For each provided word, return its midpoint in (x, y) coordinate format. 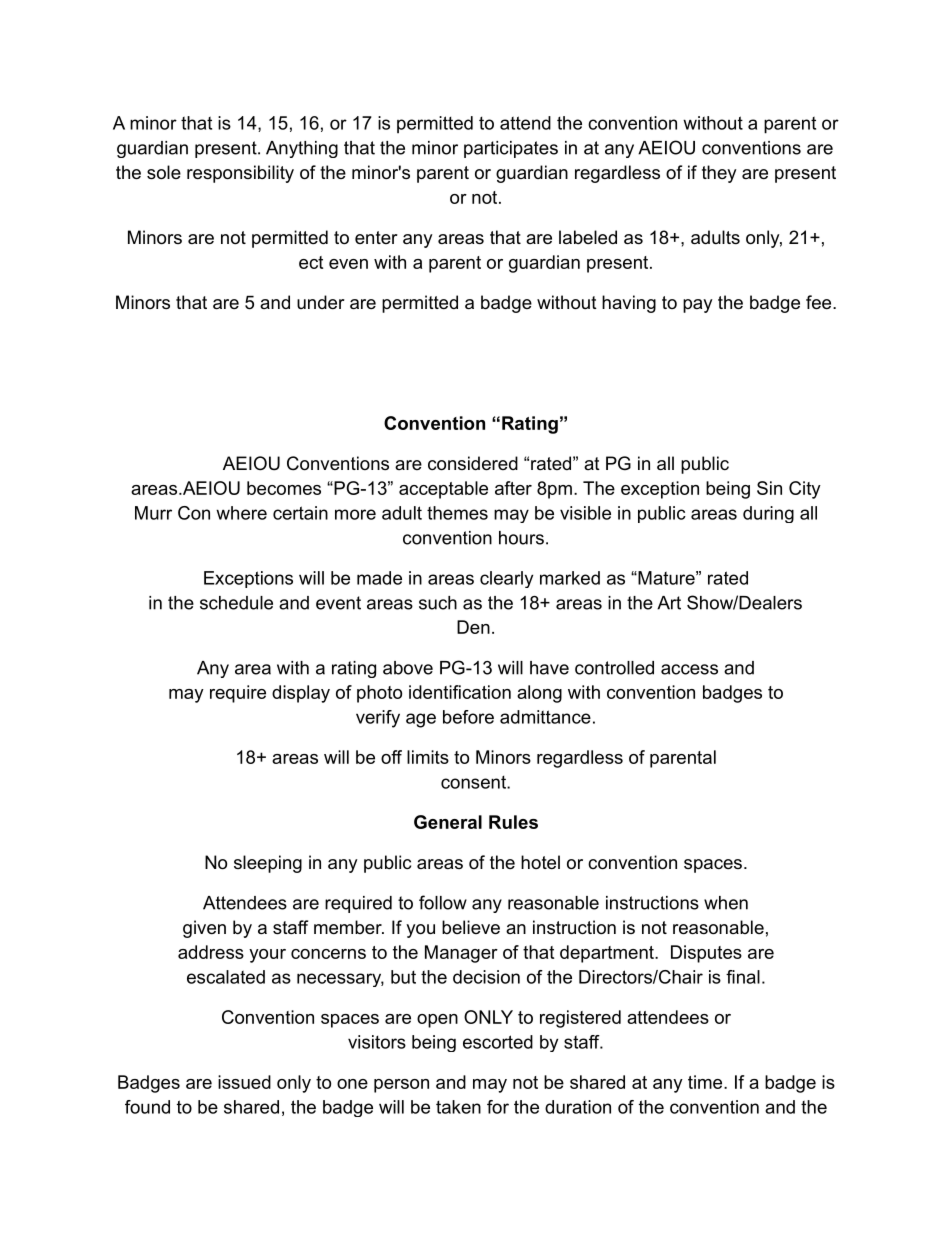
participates (511, 149)
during (768, 514)
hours (521, 538)
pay (698, 306)
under (321, 302)
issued (244, 1082)
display (301, 694)
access (689, 669)
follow (443, 902)
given (204, 929)
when (726, 903)
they (719, 174)
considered (473, 463)
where (241, 513)
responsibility (240, 174)
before (468, 717)
